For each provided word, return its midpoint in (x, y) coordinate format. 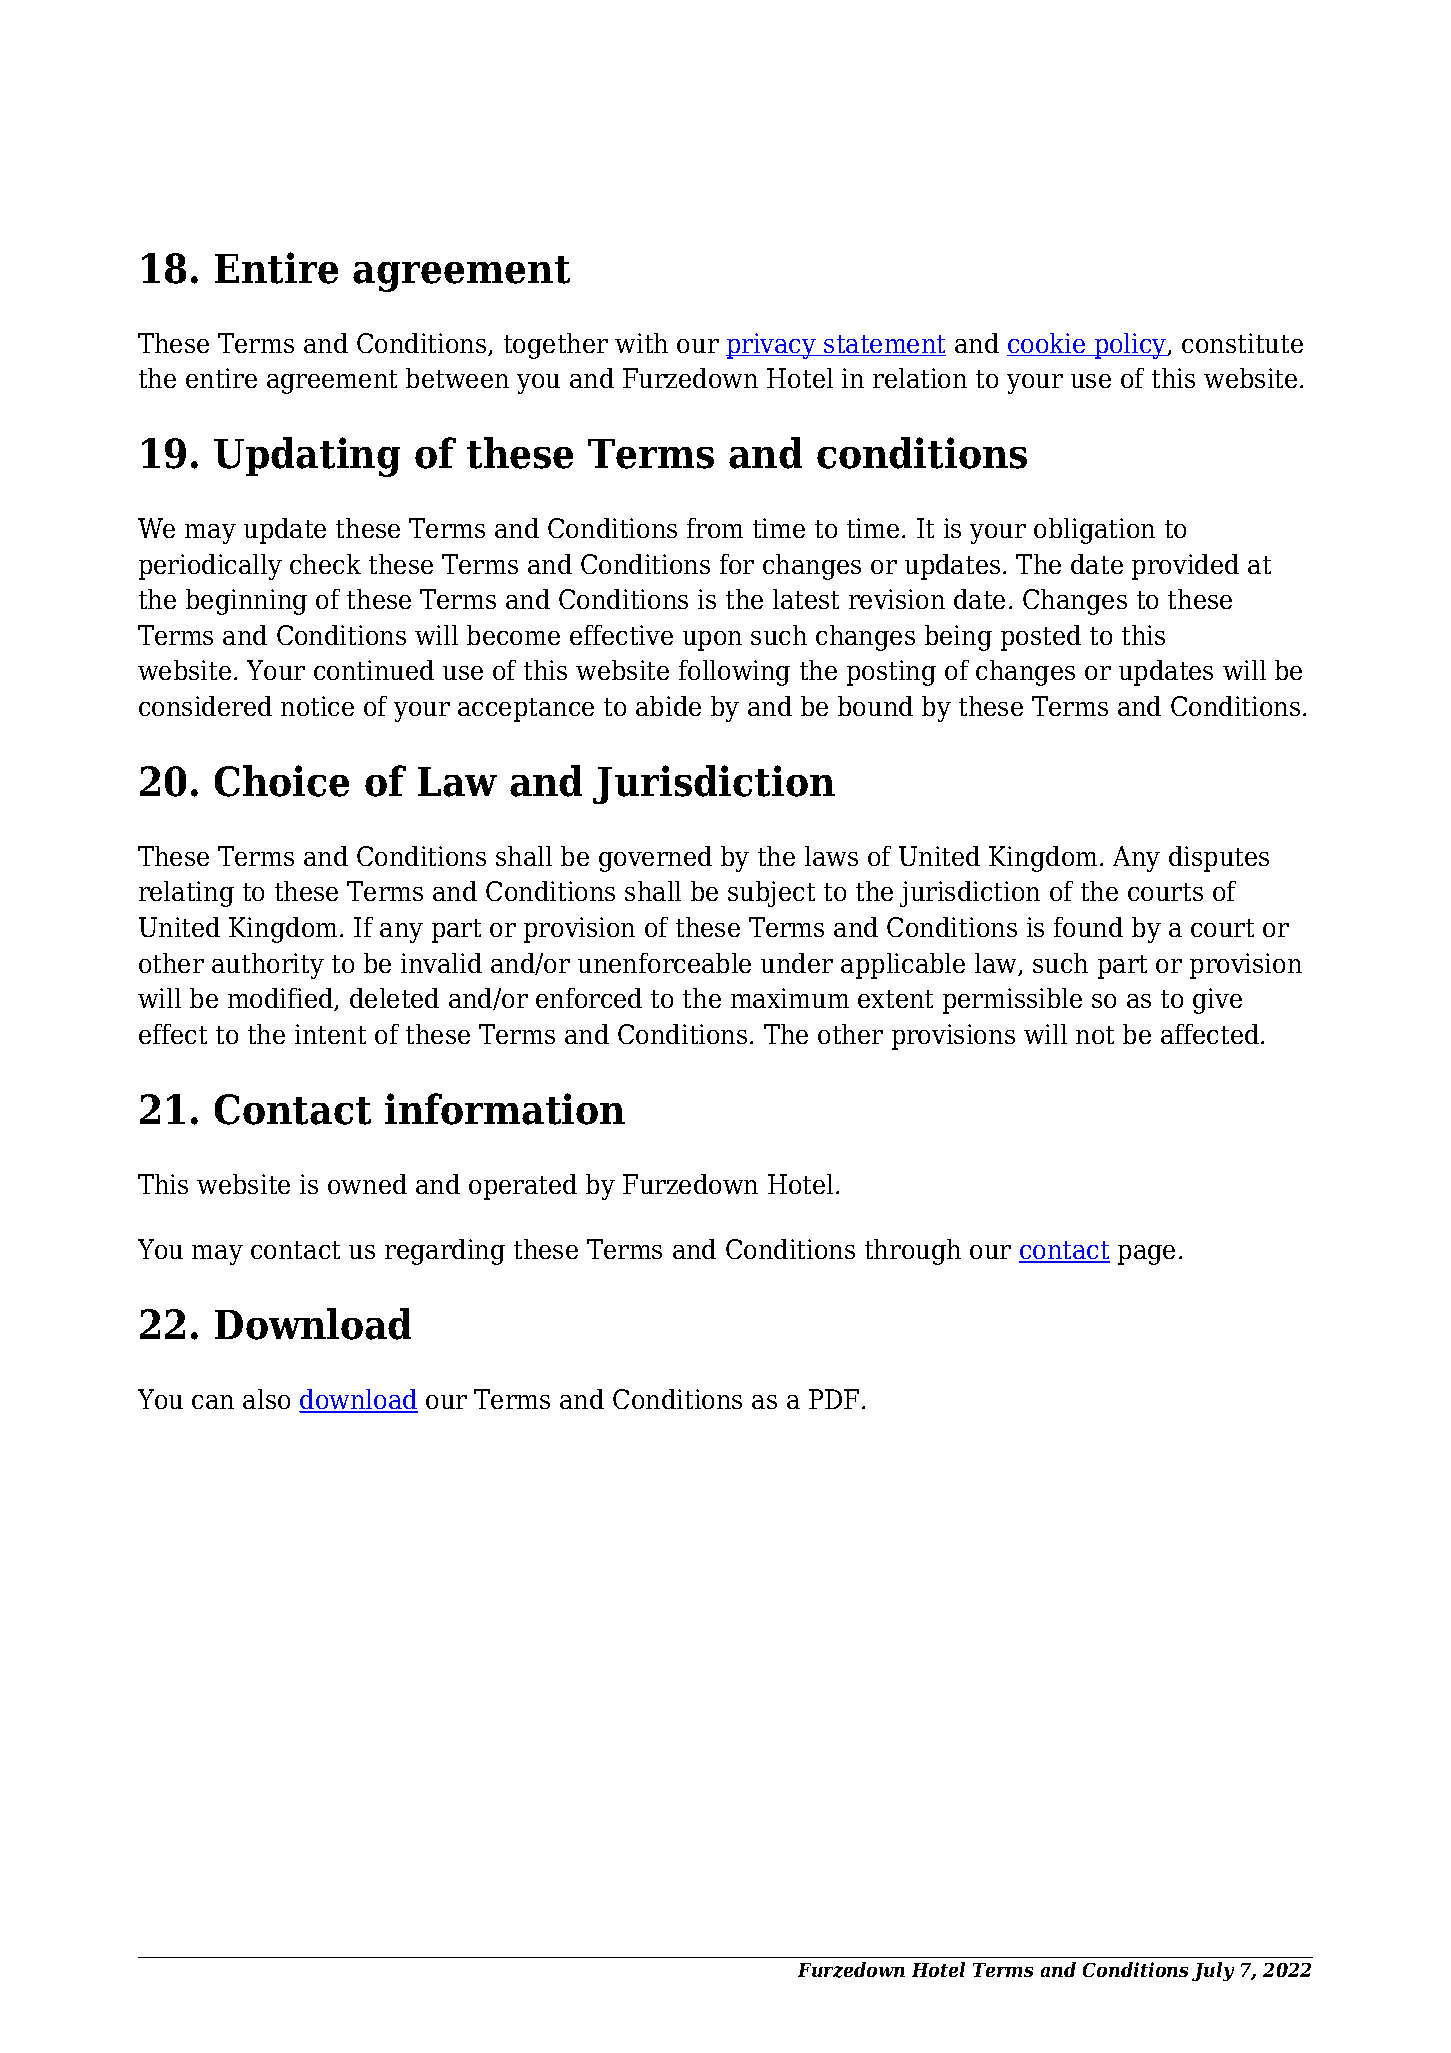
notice (317, 706)
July (1213, 1971)
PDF (834, 1399)
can (213, 1402)
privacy (772, 346)
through (913, 1252)
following (734, 673)
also (266, 1399)
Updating (307, 457)
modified (282, 999)
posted (1041, 638)
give (1217, 1001)
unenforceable (664, 963)
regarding (445, 1252)
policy (1130, 346)
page (1146, 1255)
